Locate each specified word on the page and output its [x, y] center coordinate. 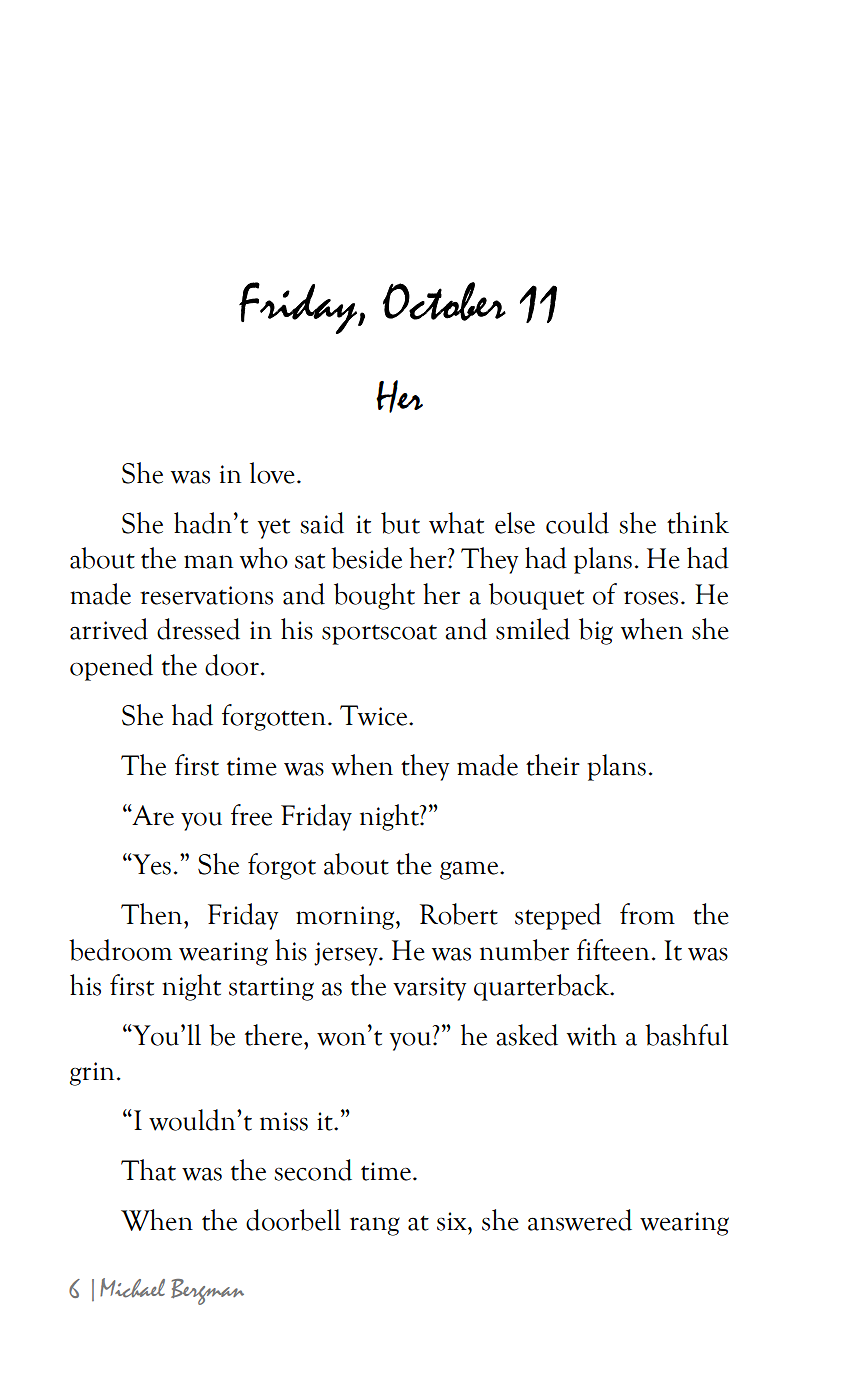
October [444, 301]
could [577, 523]
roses [651, 598]
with [592, 1035]
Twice [375, 715]
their [553, 765]
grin [92, 1074]
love [272, 473]
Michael [132, 1288]
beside [366, 558]
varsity [429, 989]
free [251, 815]
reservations [206, 595]
